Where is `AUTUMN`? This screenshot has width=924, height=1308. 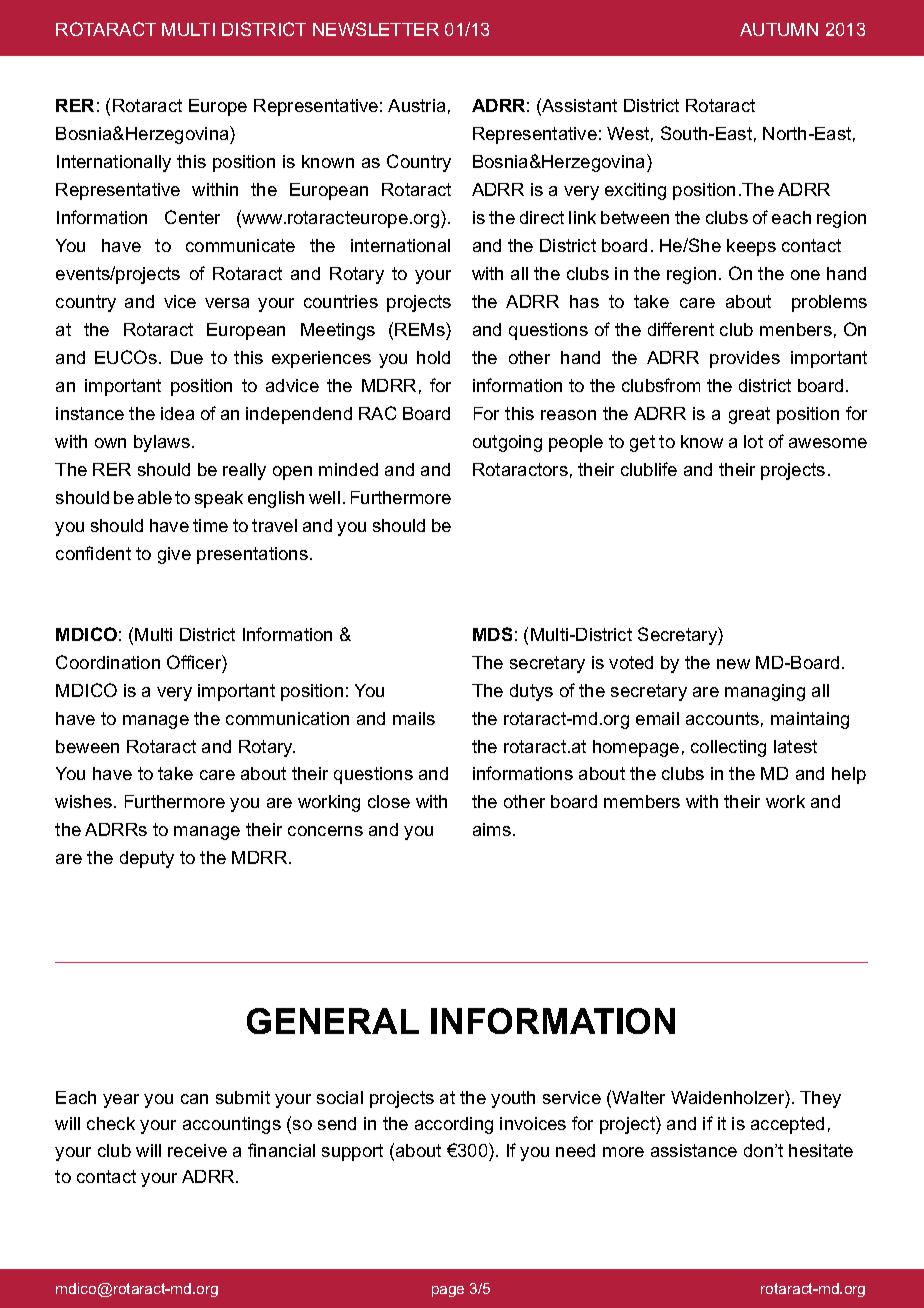
AUTUMN is located at coordinates (779, 29).
